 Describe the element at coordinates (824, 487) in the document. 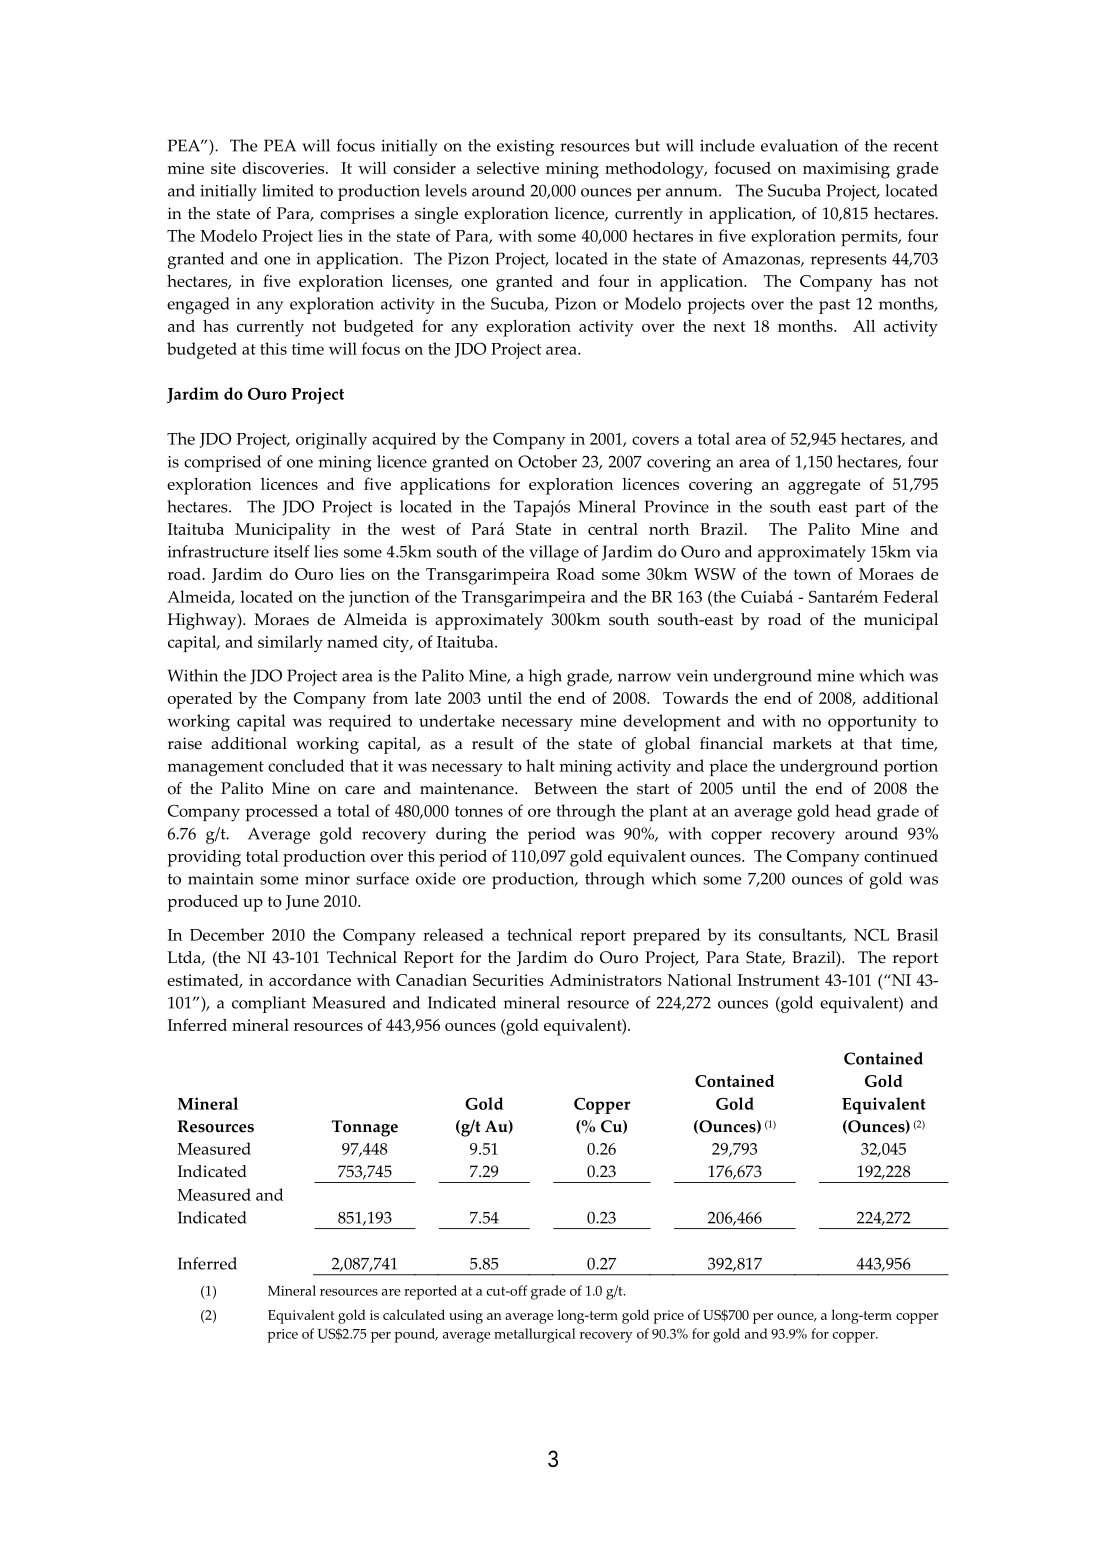

I see `aggregate` at that location.
